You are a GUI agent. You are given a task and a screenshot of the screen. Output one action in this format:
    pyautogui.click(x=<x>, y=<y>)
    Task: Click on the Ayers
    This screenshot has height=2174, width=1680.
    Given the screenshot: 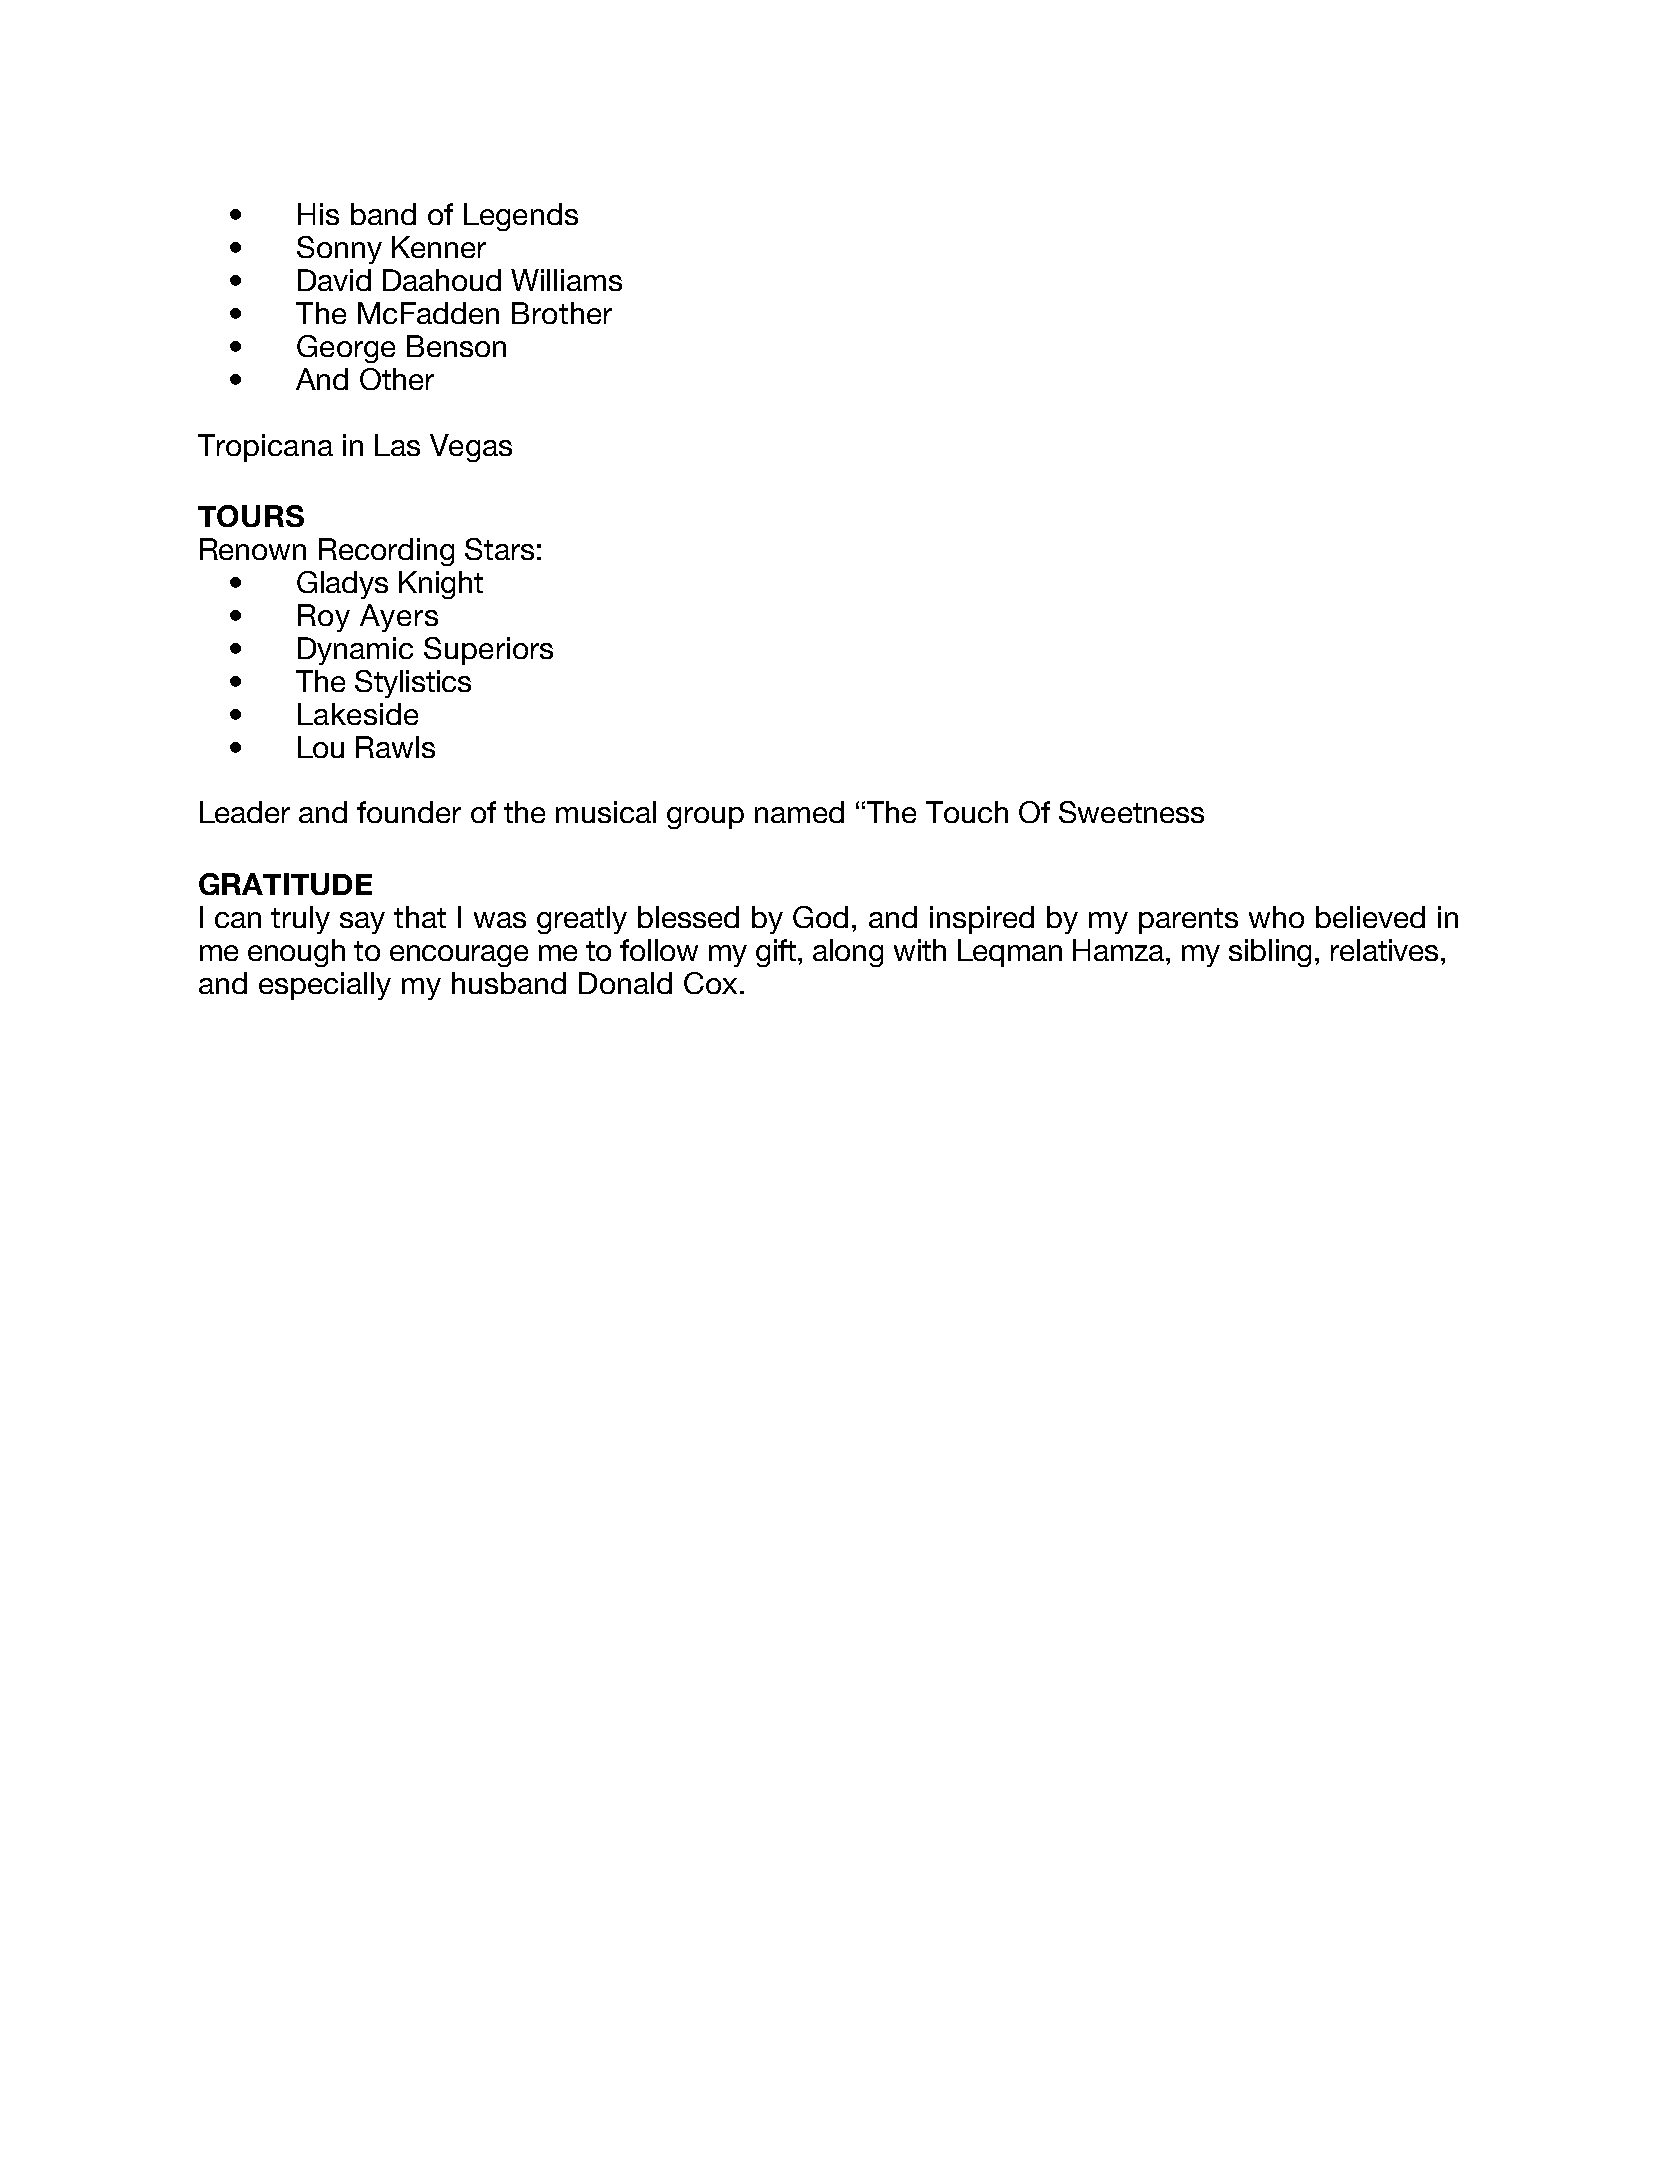 What is the action you would take?
    pyautogui.click(x=399, y=618)
